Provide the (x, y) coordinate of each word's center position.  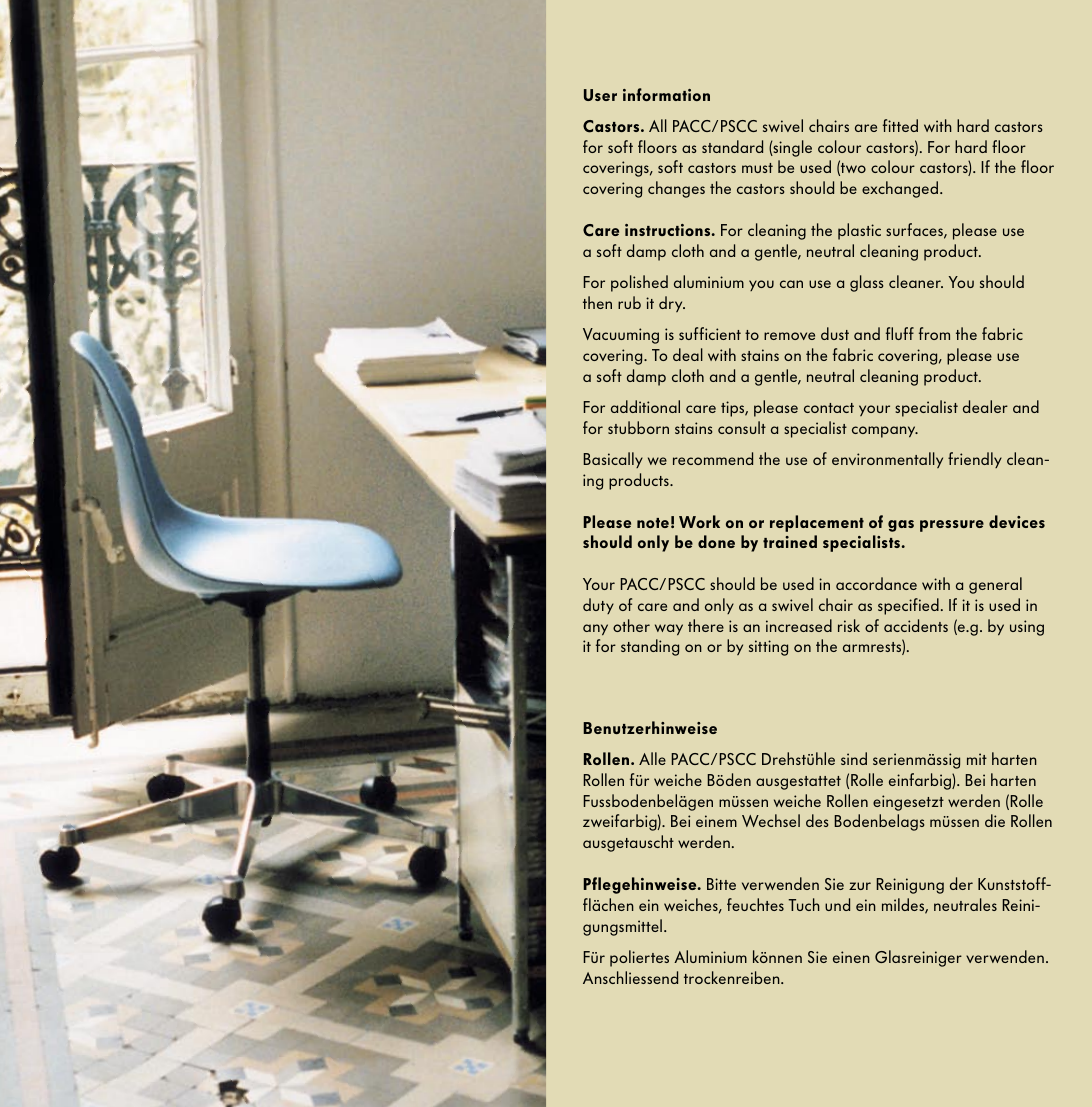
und (837, 904)
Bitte (721, 884)
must (757, 168)
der (961, 883)
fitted (900, 125)
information (666, 94)
